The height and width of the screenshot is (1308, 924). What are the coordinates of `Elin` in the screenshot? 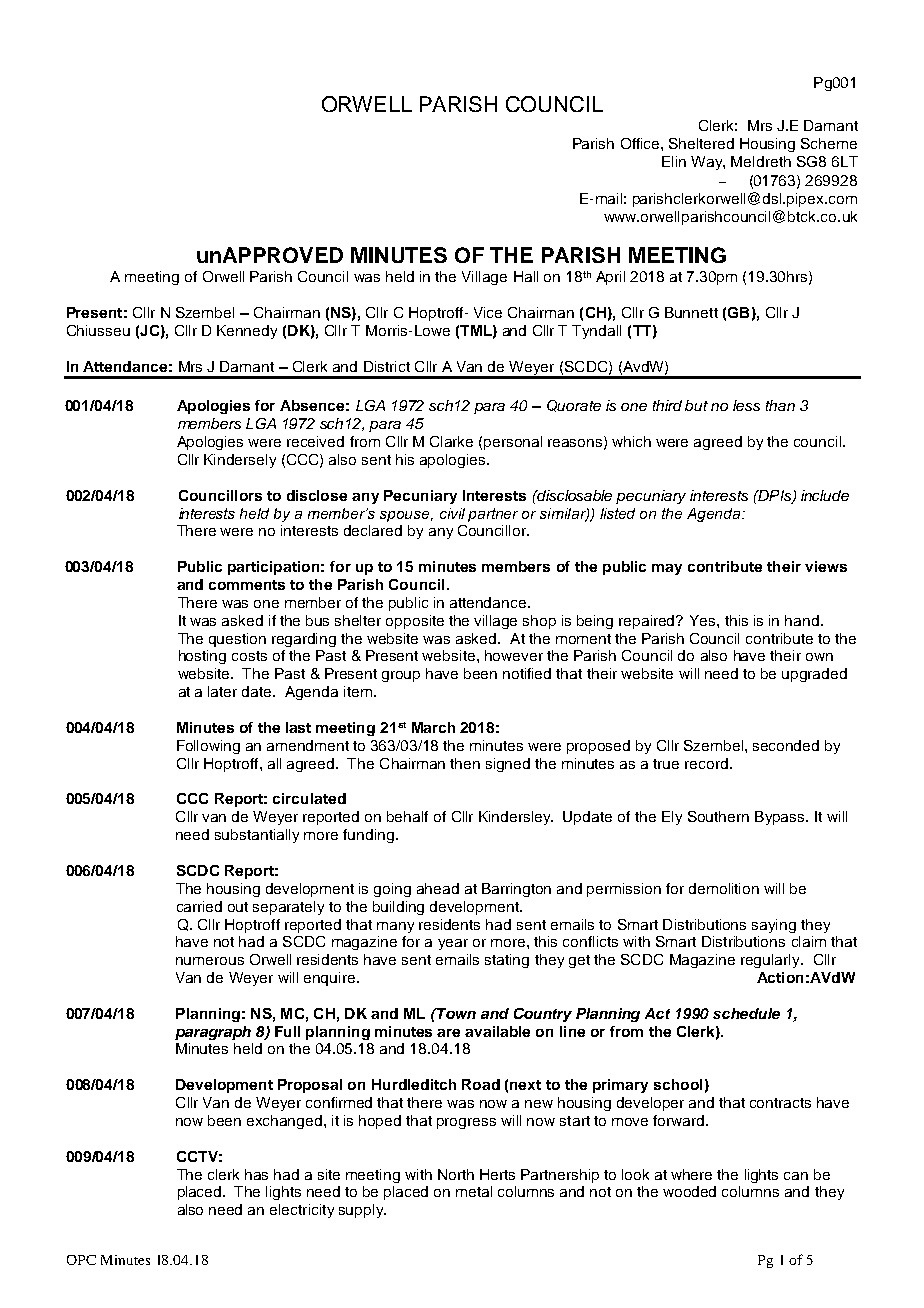 It's located at (674, 161).
